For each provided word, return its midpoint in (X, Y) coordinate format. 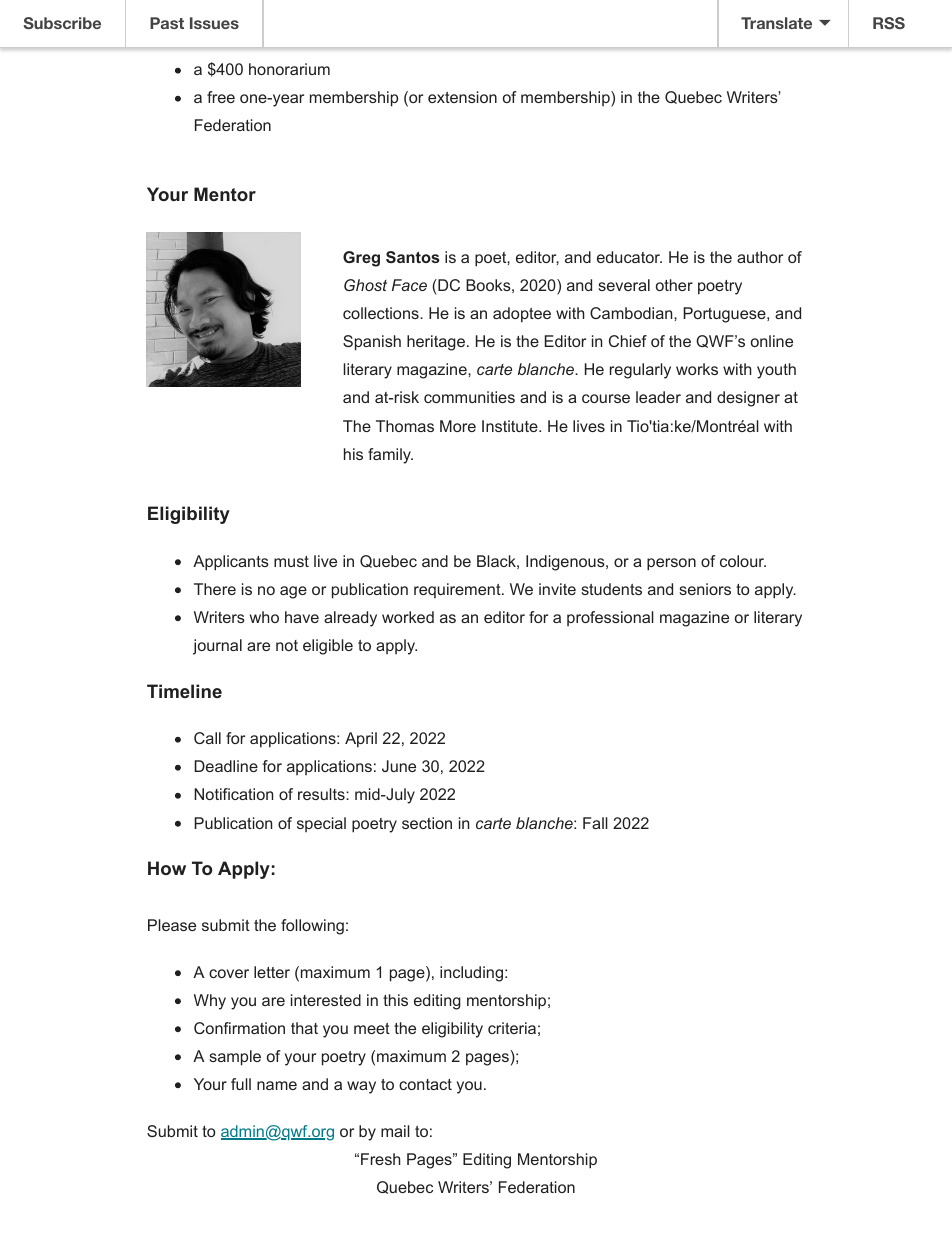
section (427, 823)
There (215, 589)
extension (462, 97)
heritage (436, 343)
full (241, 1084)
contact (425, 1084)
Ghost (365, 285)
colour (743, 561)
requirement (458, 590)
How (167, 868)
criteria (512, 1028)
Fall (595, 823)
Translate (776, 23)
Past (167, 23)
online (772, 341)
